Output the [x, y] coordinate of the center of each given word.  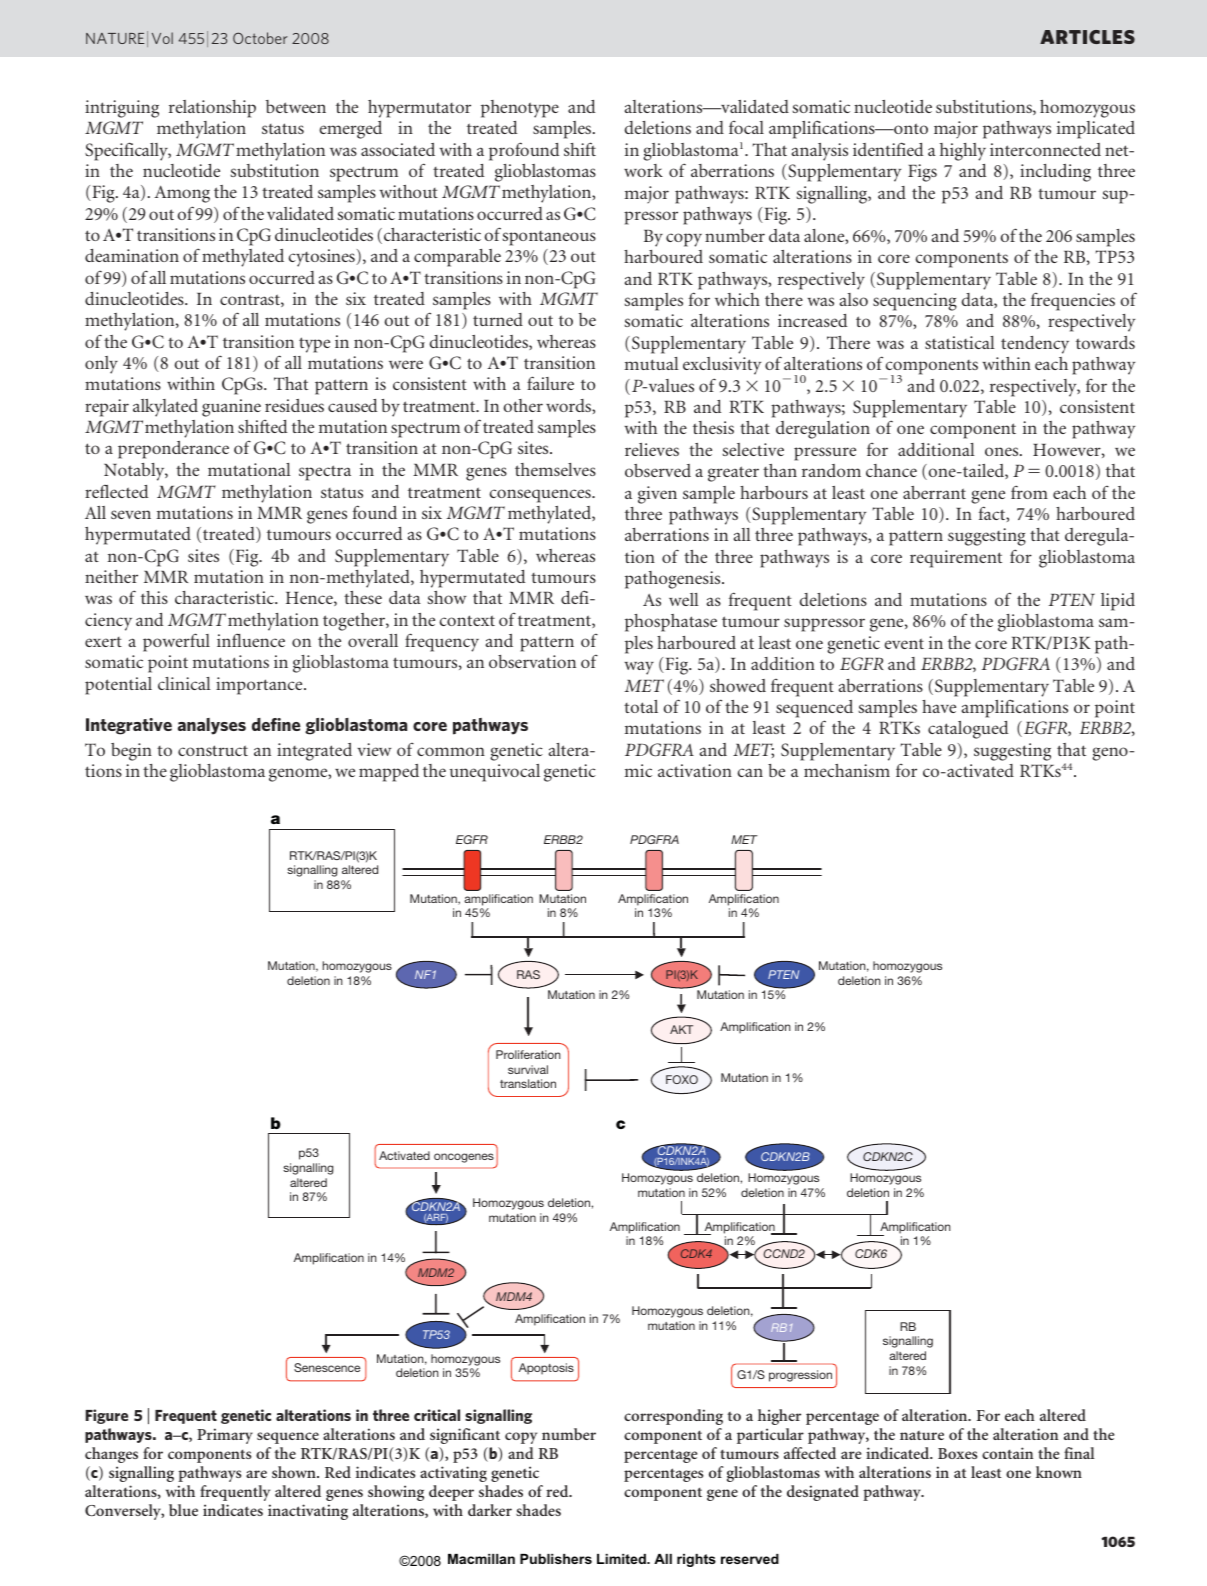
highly [963, 152]
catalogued [968, 730]
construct [213, 750]
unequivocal [495, 773]
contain [1007, 1453]
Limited [622, 1559]
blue [183, 1510]
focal [746, 127]
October [260, 38]
